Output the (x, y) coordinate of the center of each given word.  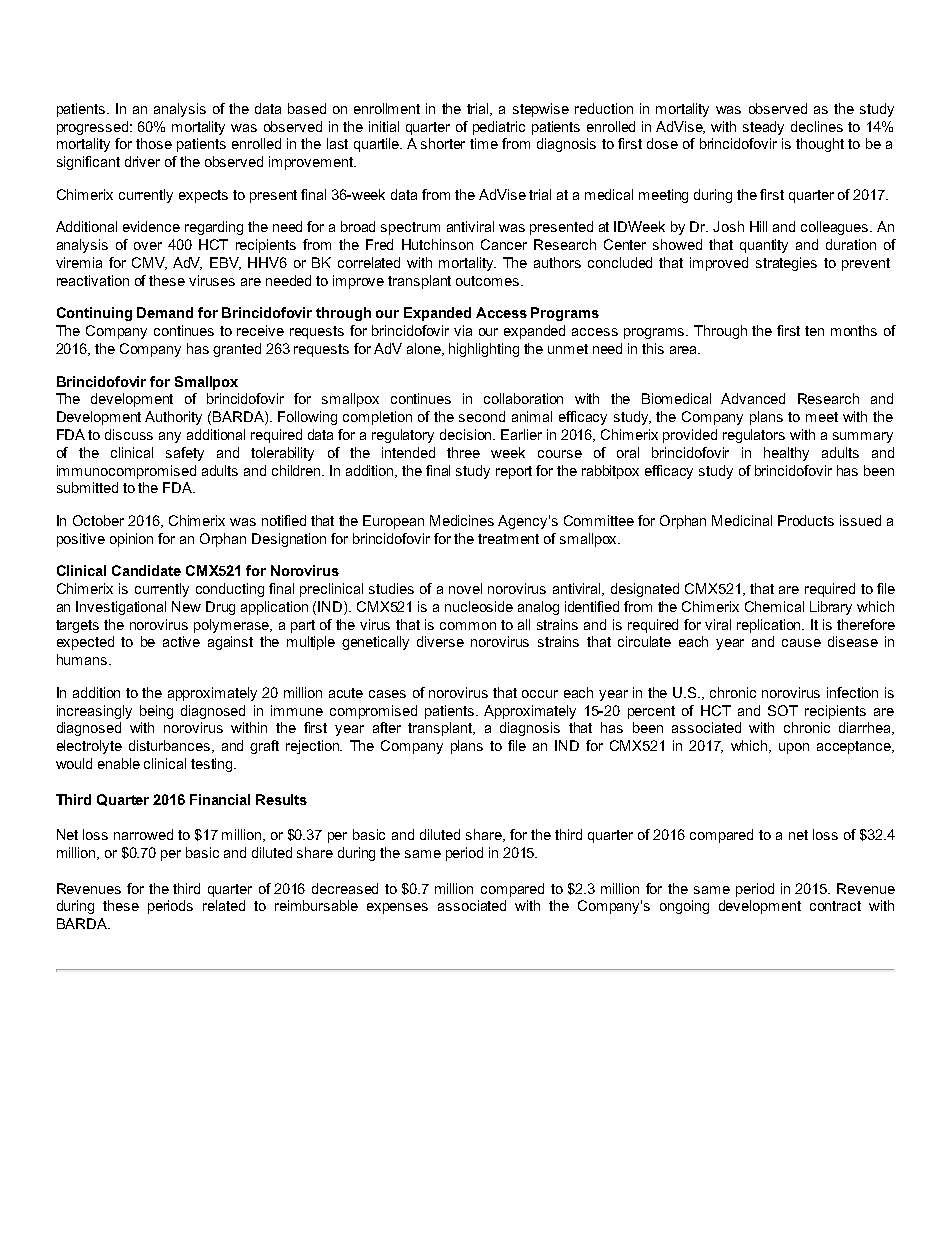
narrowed (143, 834)
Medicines (462, 520)
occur (540, 694)
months (854, 330)
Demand (165, 312)
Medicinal (742, 520)
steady (763, 128)
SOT (783, 710)
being (156, 712)
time (484, 143)
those (154, 143)
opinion (131, 540)
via (463, 330)
